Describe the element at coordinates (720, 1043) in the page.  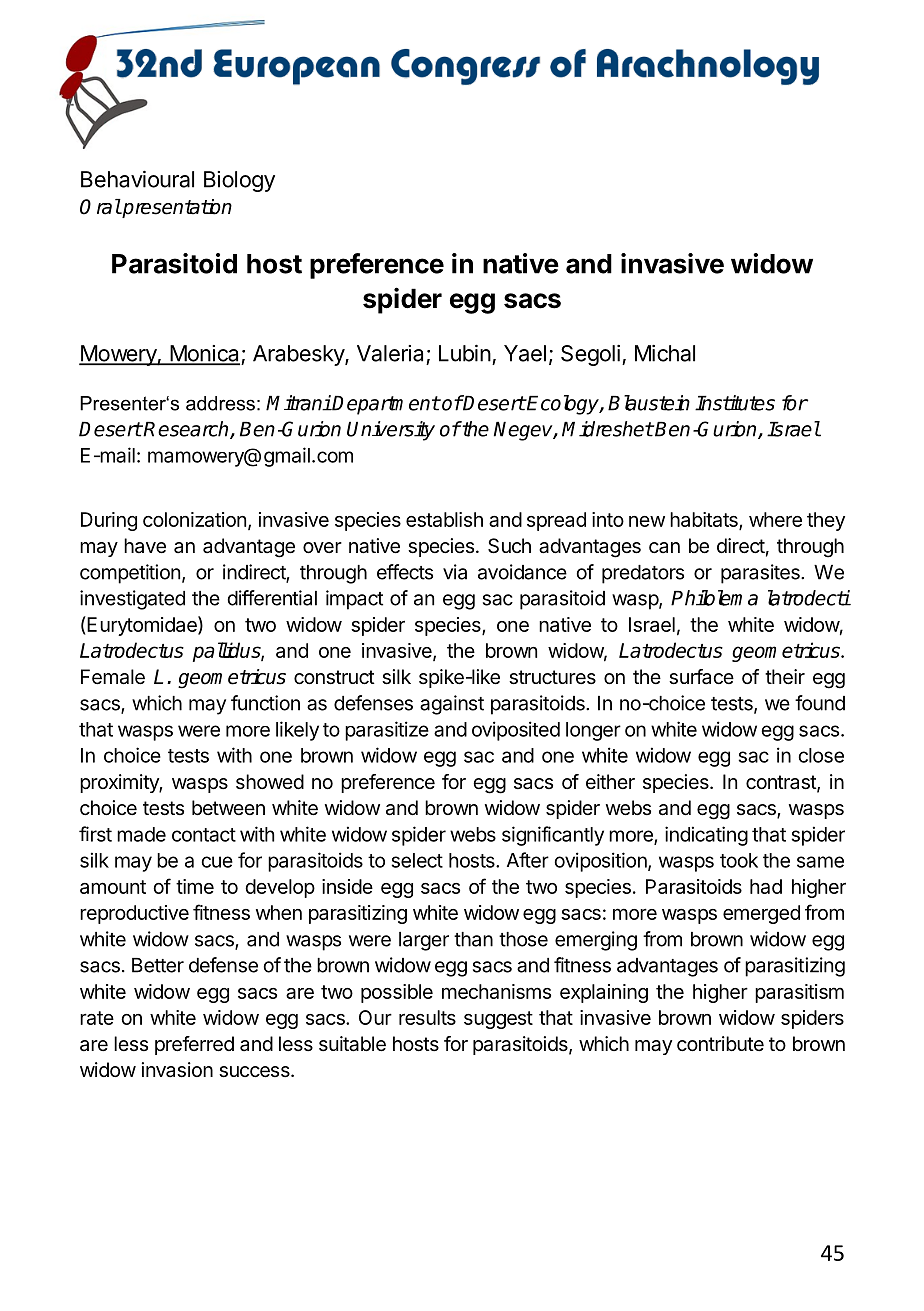
I see `contribute` at that location.
